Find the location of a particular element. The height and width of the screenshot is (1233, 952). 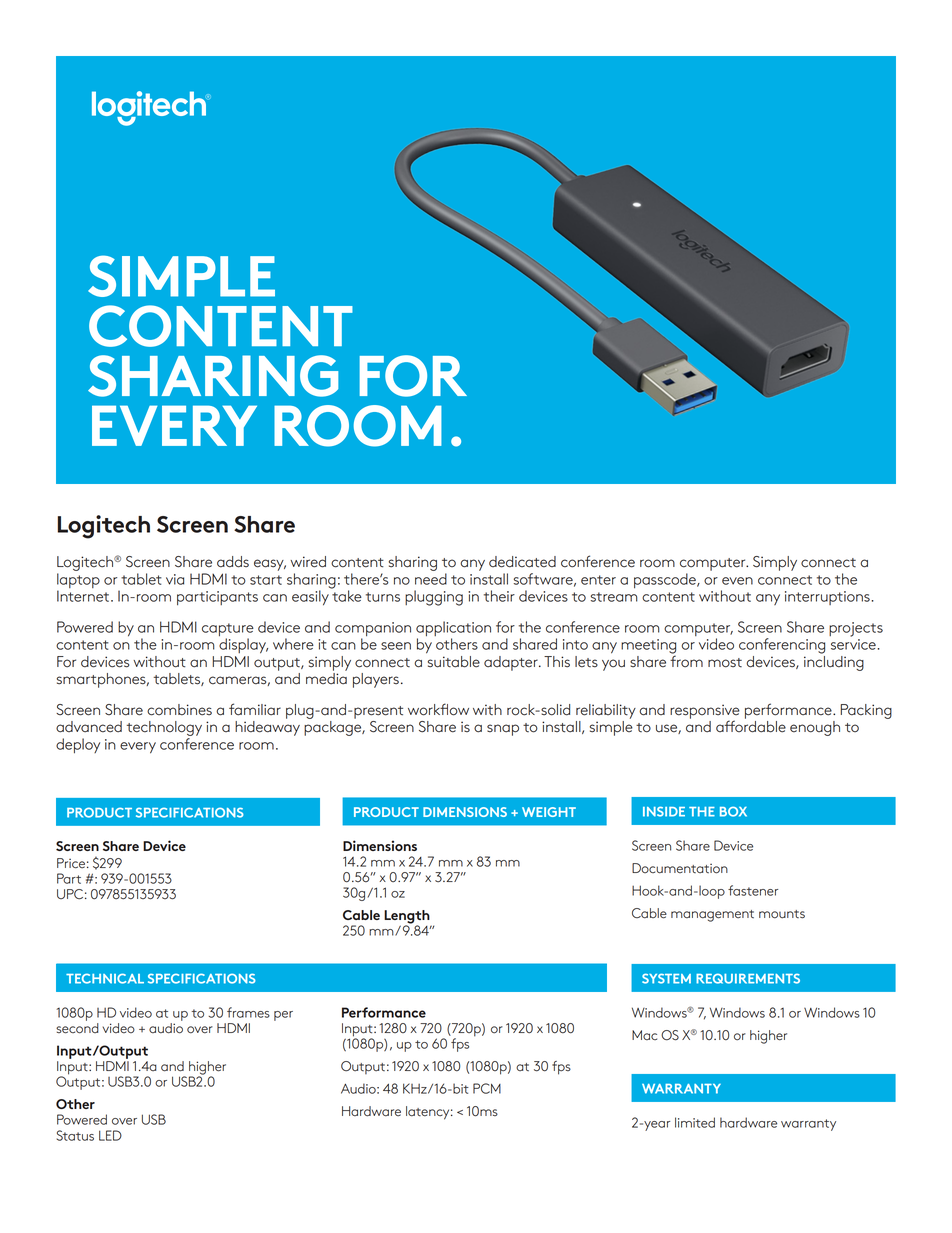

combines is located at coordinates (179, 710).
